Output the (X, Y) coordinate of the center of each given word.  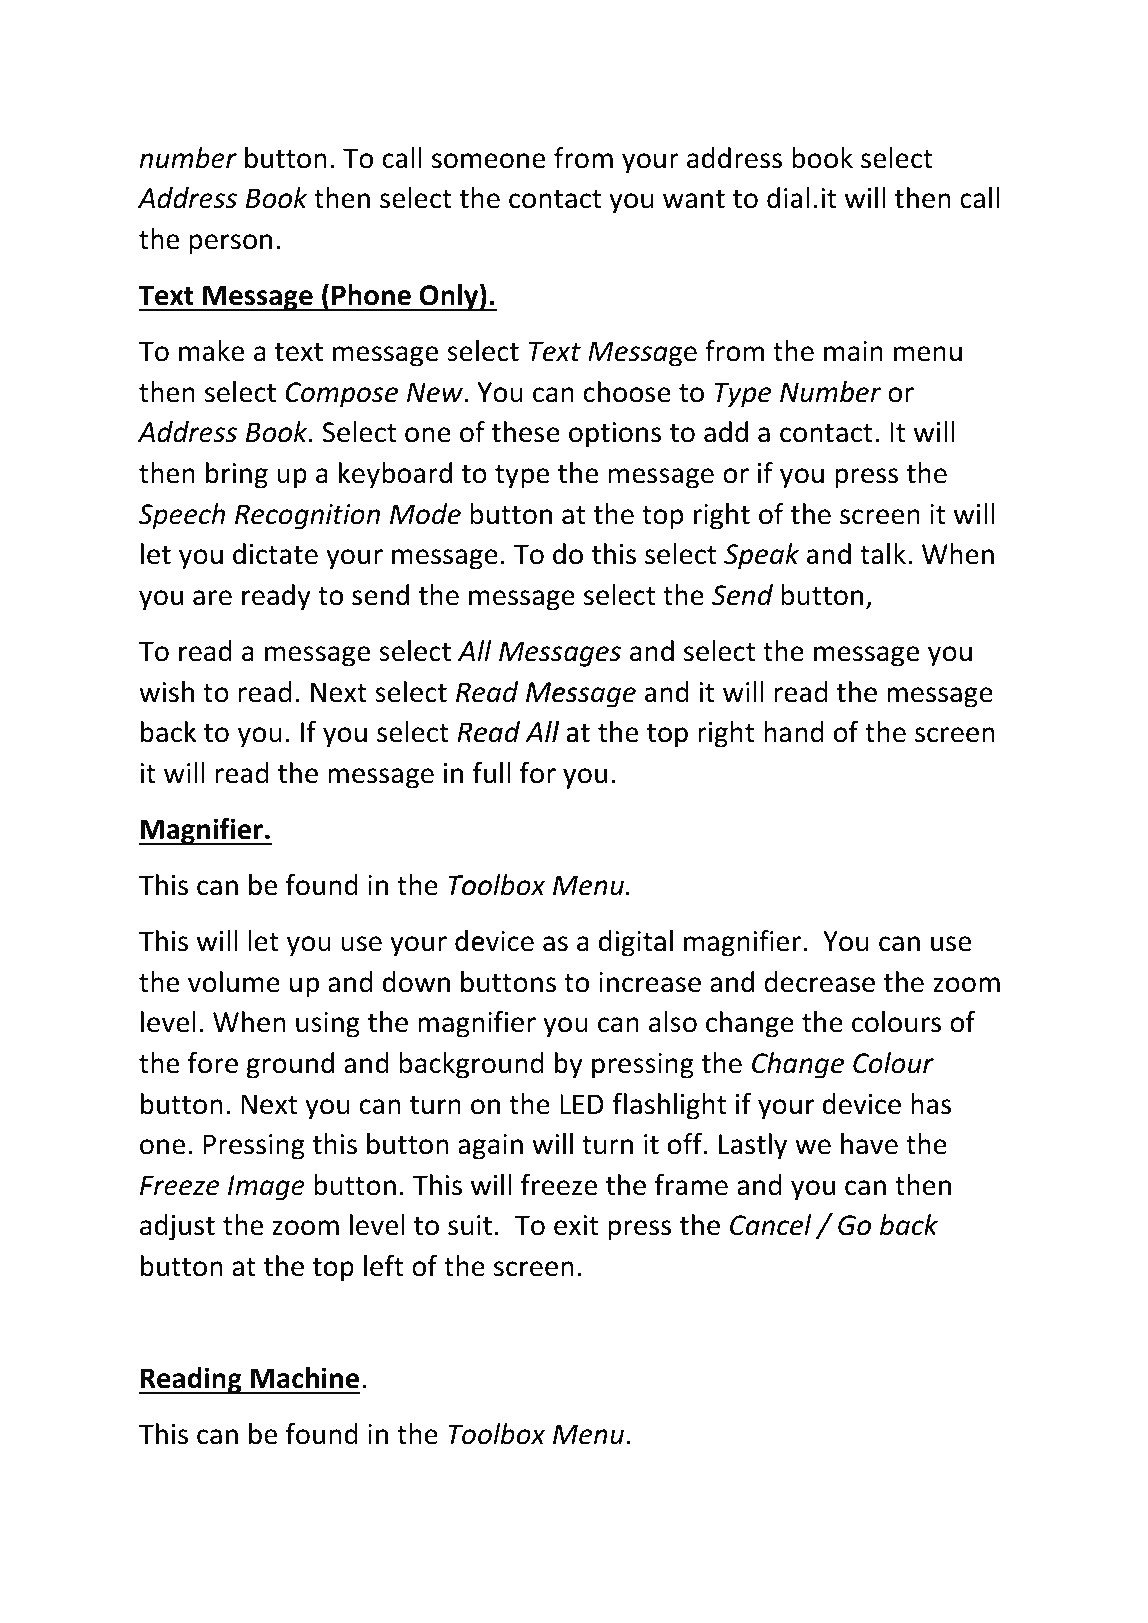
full (491, 773)
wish (166, 692)
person (230, 244)
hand (793, 732)
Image (266, 1188)
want (694, 199)
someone (488, 161)
